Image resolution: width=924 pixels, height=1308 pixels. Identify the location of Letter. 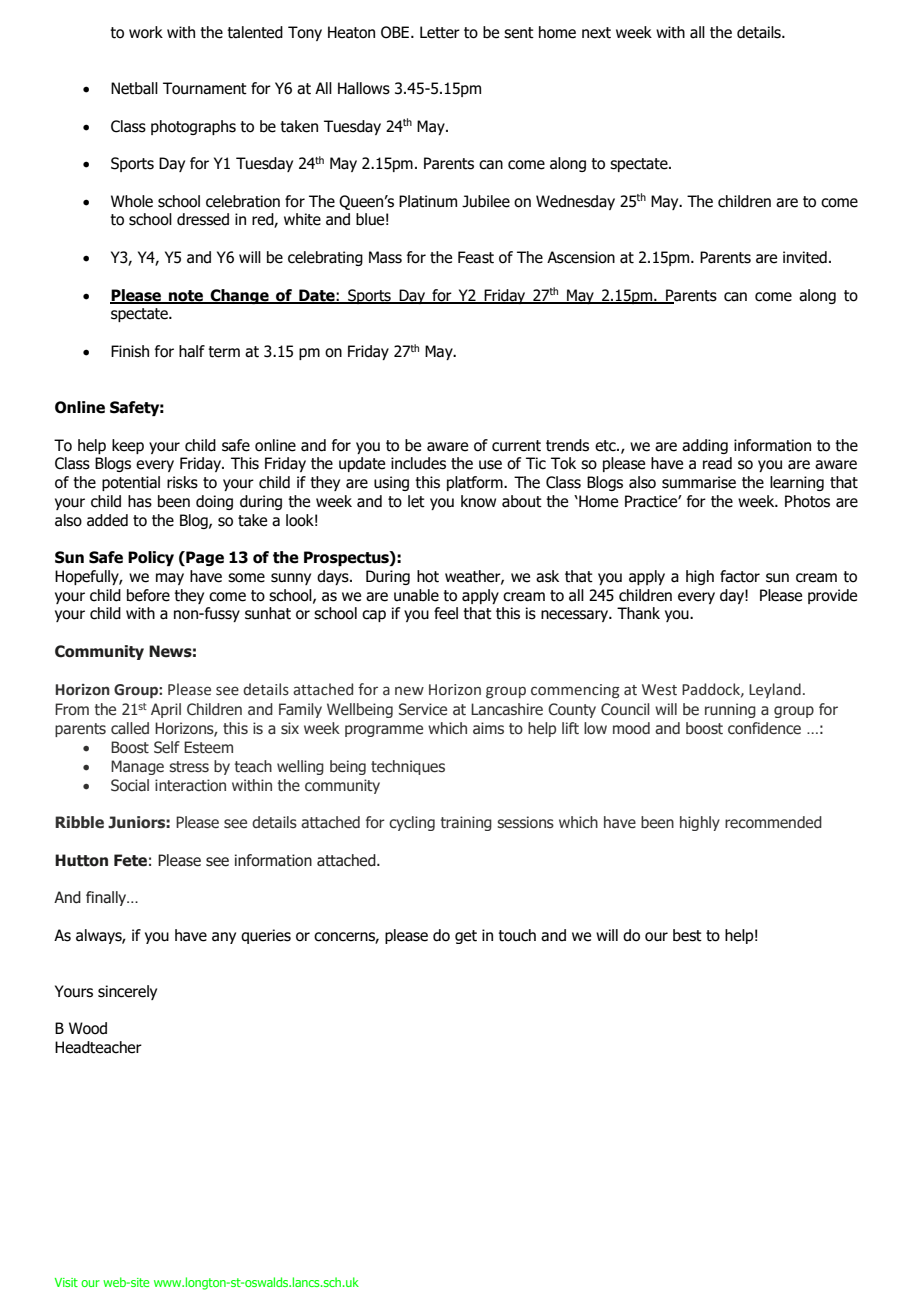
(440, 32).
